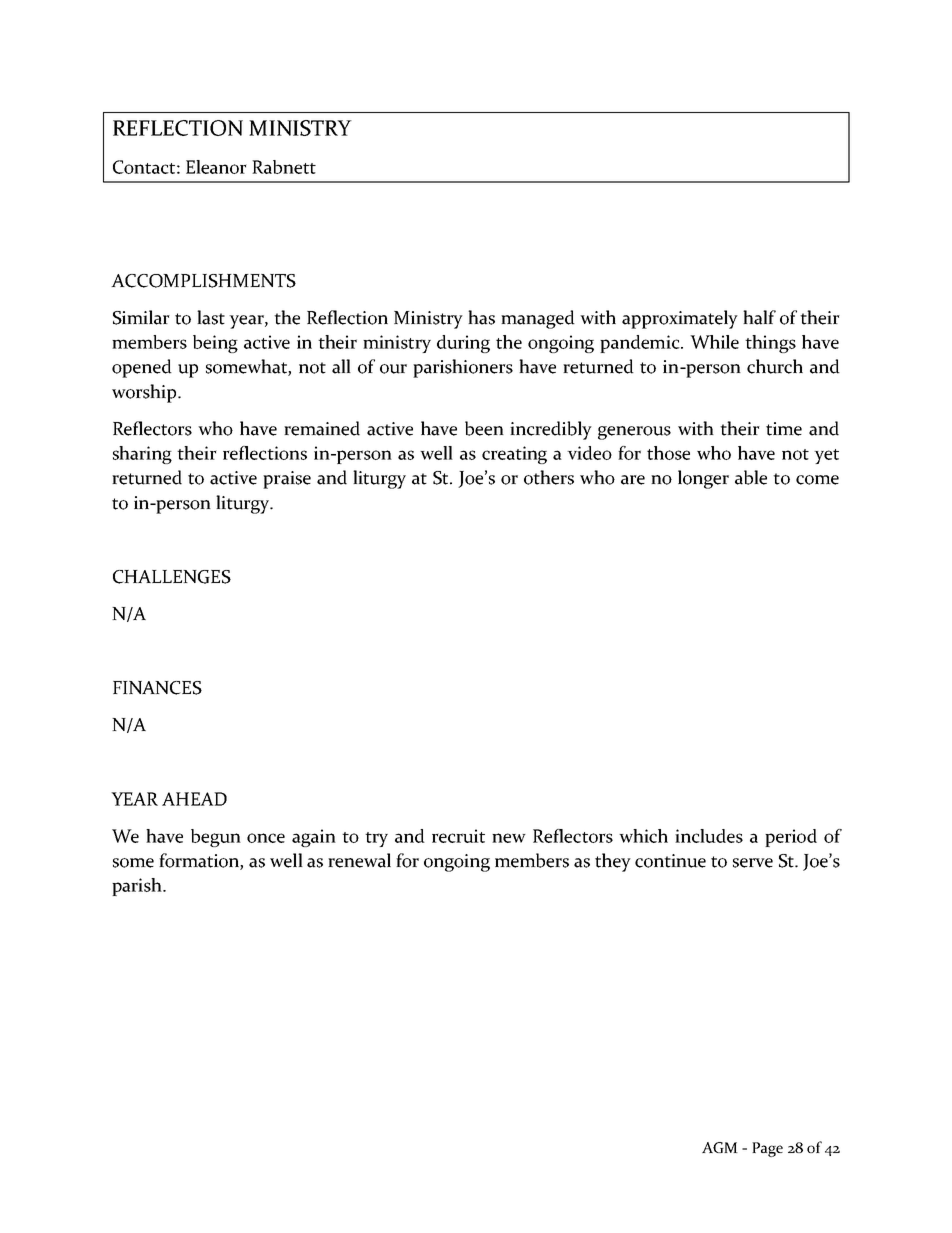 The width and height of the screenshot is (952, 1233). I want to click on once, so click(266, 838).
